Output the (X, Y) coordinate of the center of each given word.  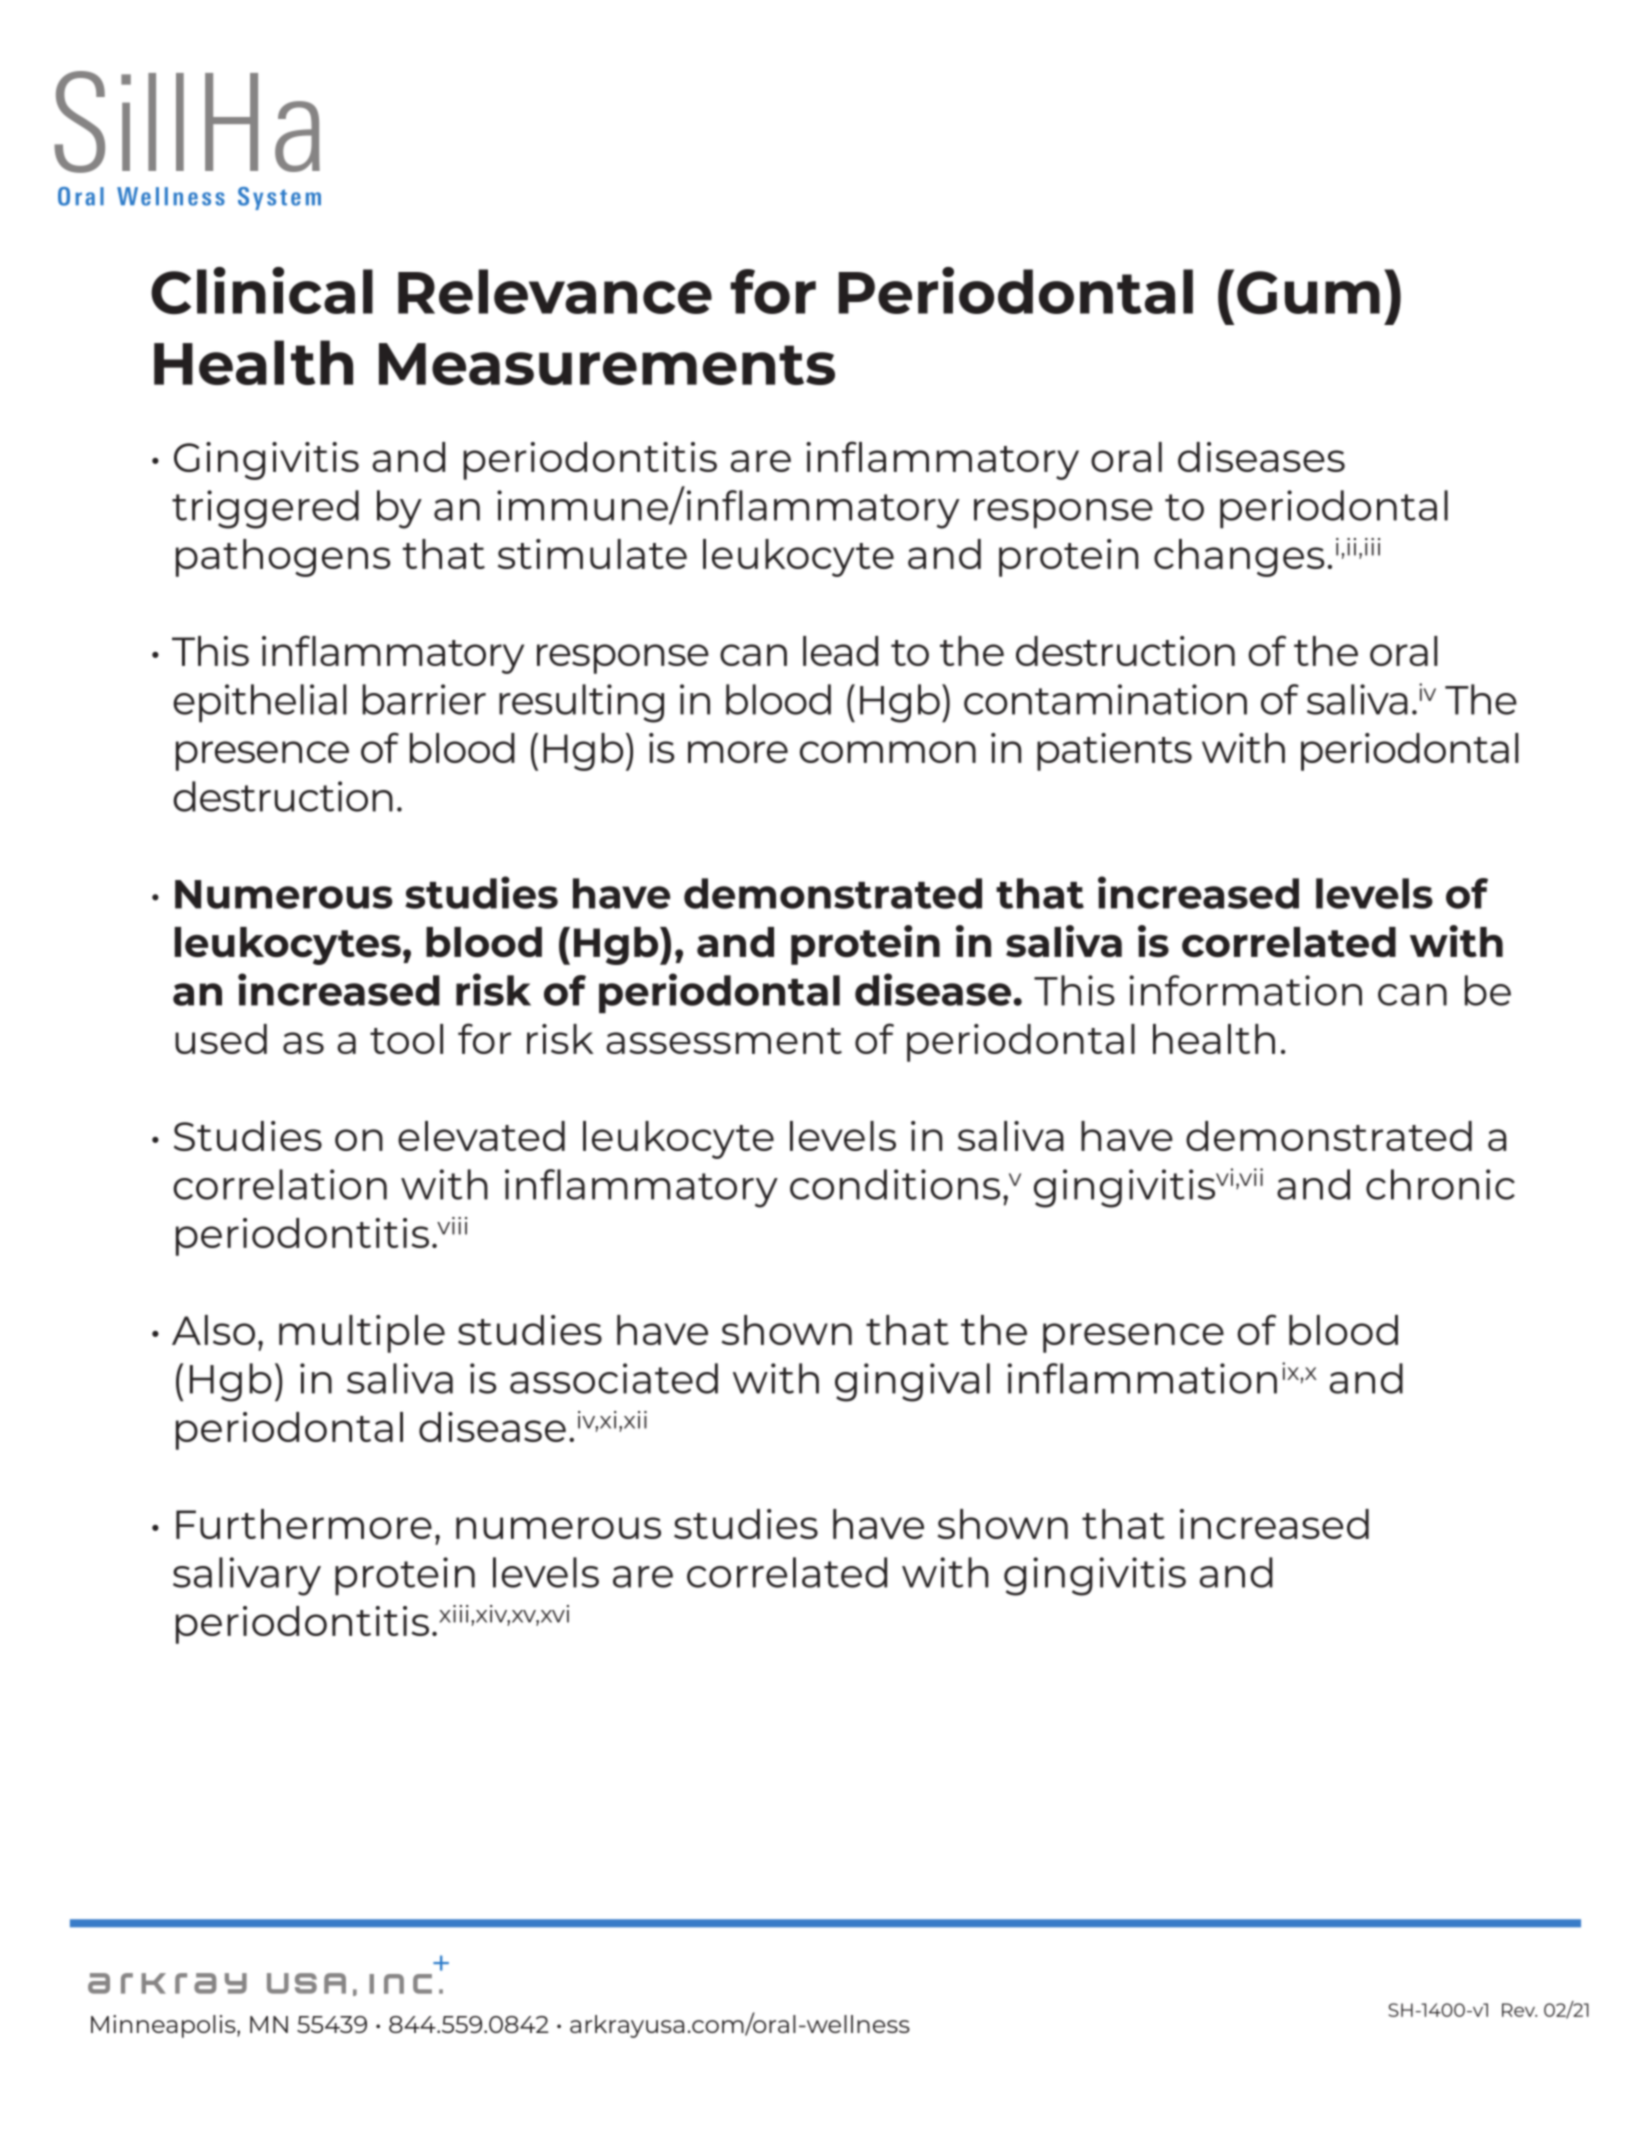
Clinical (262, 290)
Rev (1519, 2010)
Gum (1308, 292)
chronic (1440, 1184)
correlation (280, 1184)
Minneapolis (164, 2026)
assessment (724, 1041)
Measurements (607, 364)
